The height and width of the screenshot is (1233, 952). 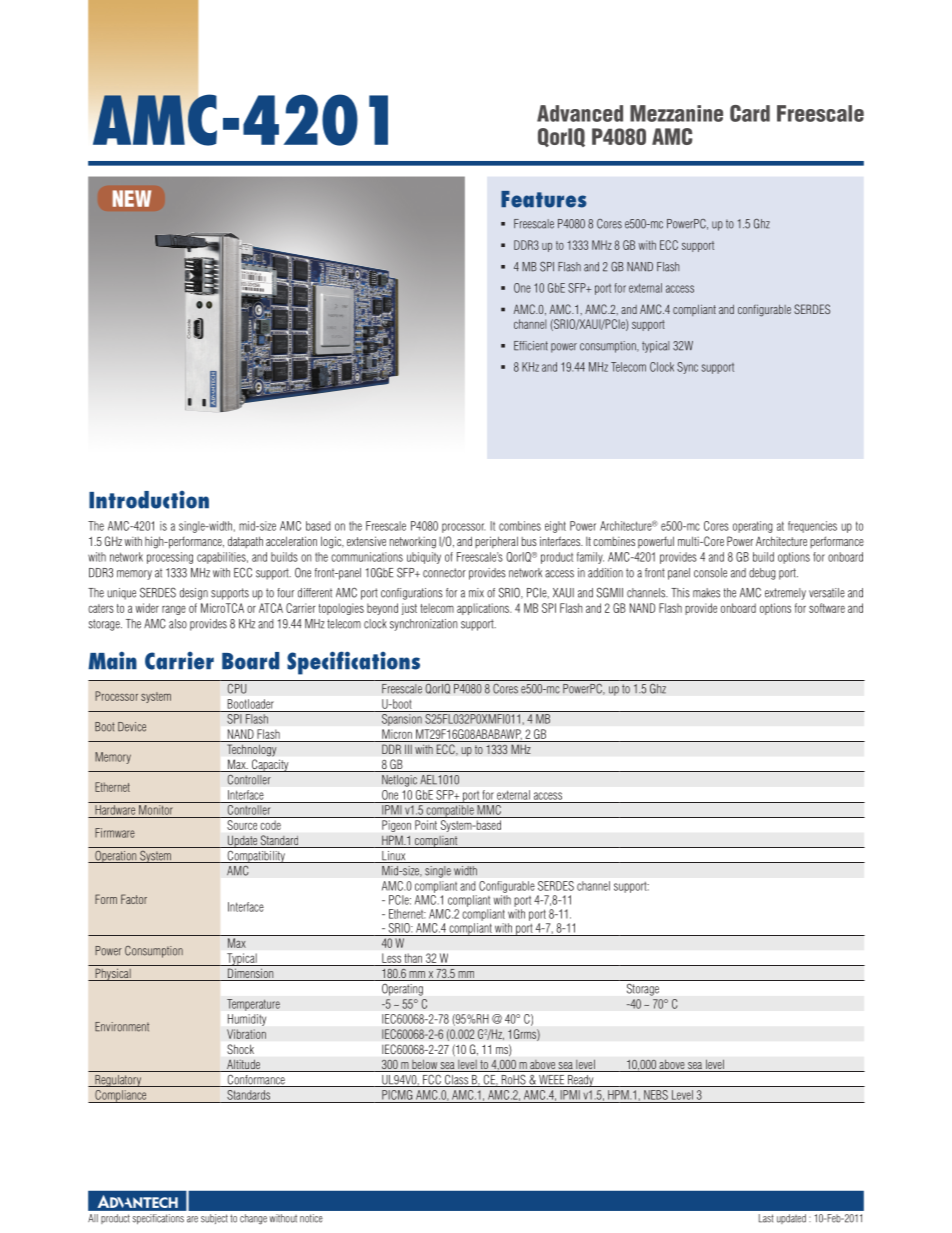 I want to click on than, so click(x=413, y=958).
